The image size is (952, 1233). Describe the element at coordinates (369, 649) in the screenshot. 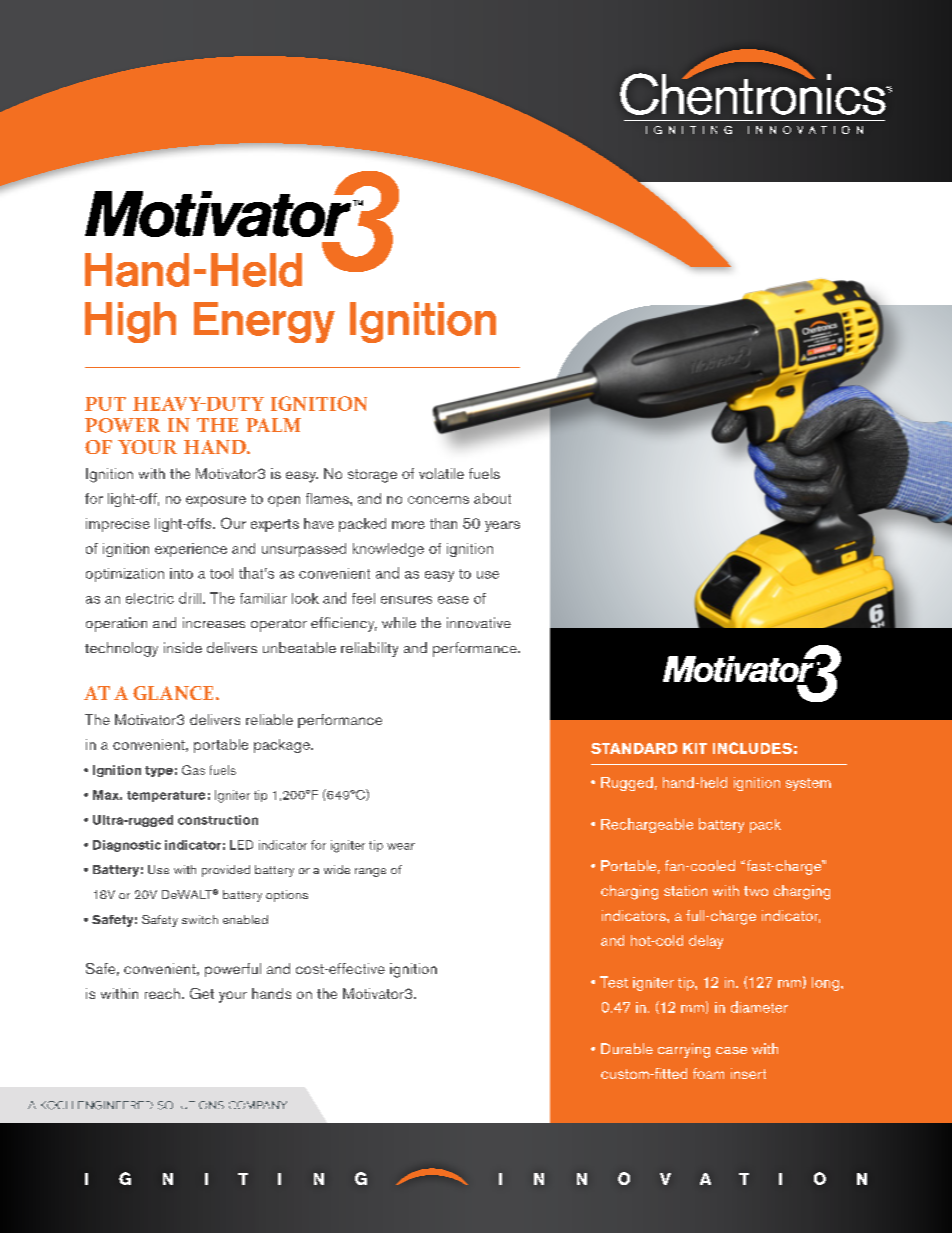

I see `reliability` at that location.
